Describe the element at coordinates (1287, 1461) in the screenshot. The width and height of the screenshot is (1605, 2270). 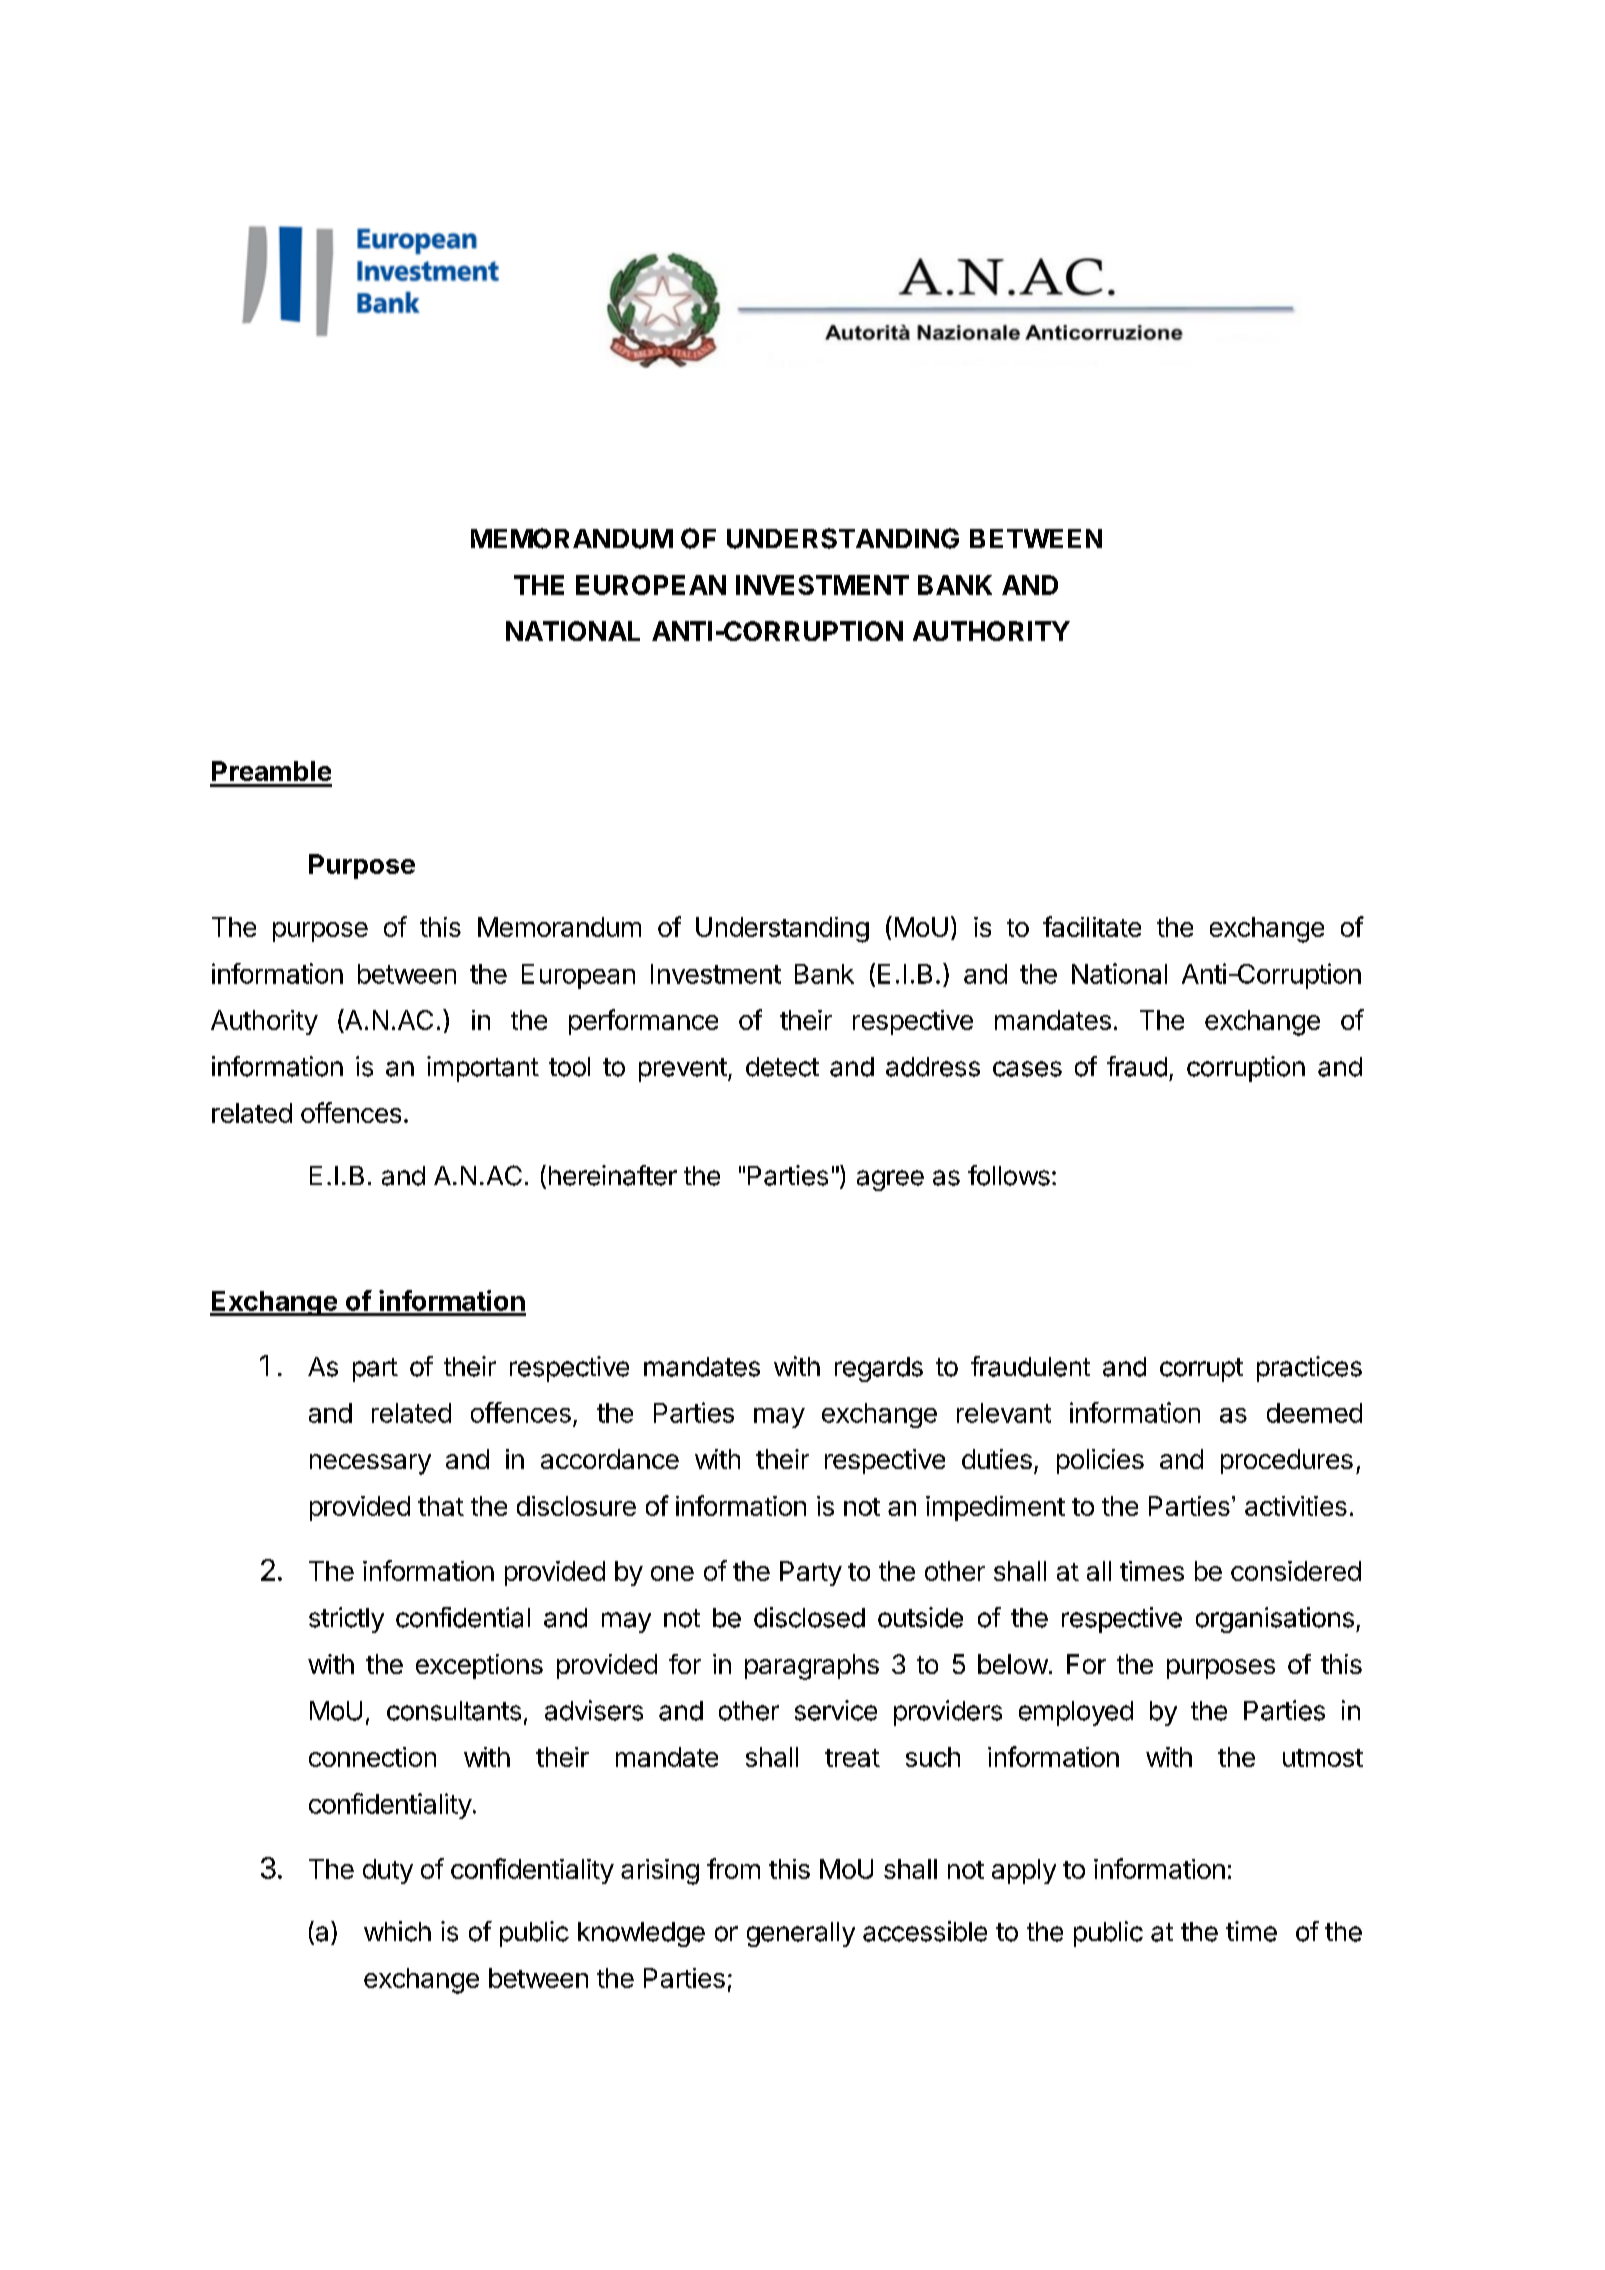
I see `procedures` at that location.
